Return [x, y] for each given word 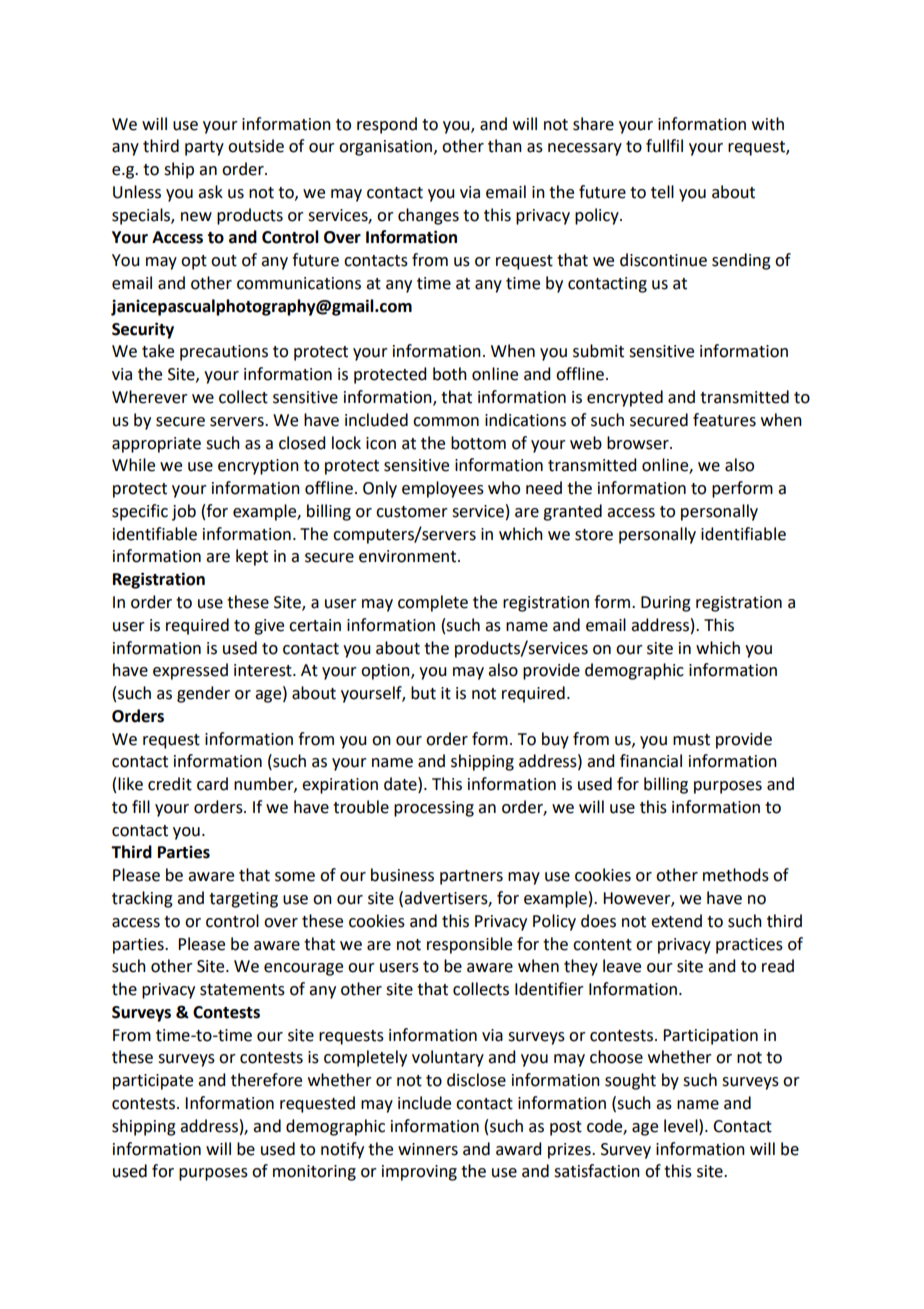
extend [676, 921]
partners [471, 877]
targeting [243, 900]
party [204, 148]
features [724, 420]
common [446, 422]
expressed [190, 671]
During [666, 604]
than [505, 146]
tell [662, 192]
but [423, 693]
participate [153, 1082]
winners [428, 1149]
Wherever [150, 397]
